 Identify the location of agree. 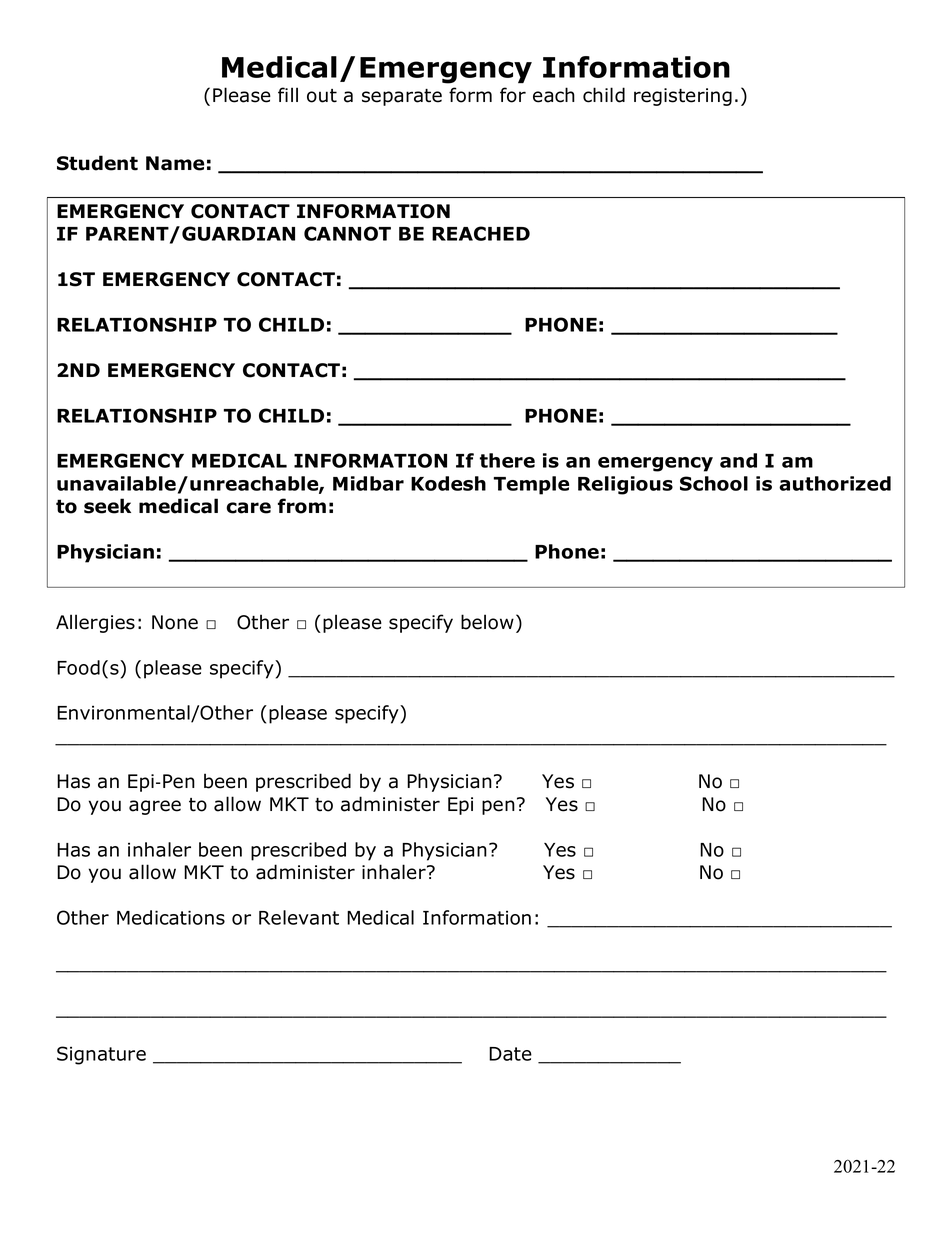
(155, 807).
